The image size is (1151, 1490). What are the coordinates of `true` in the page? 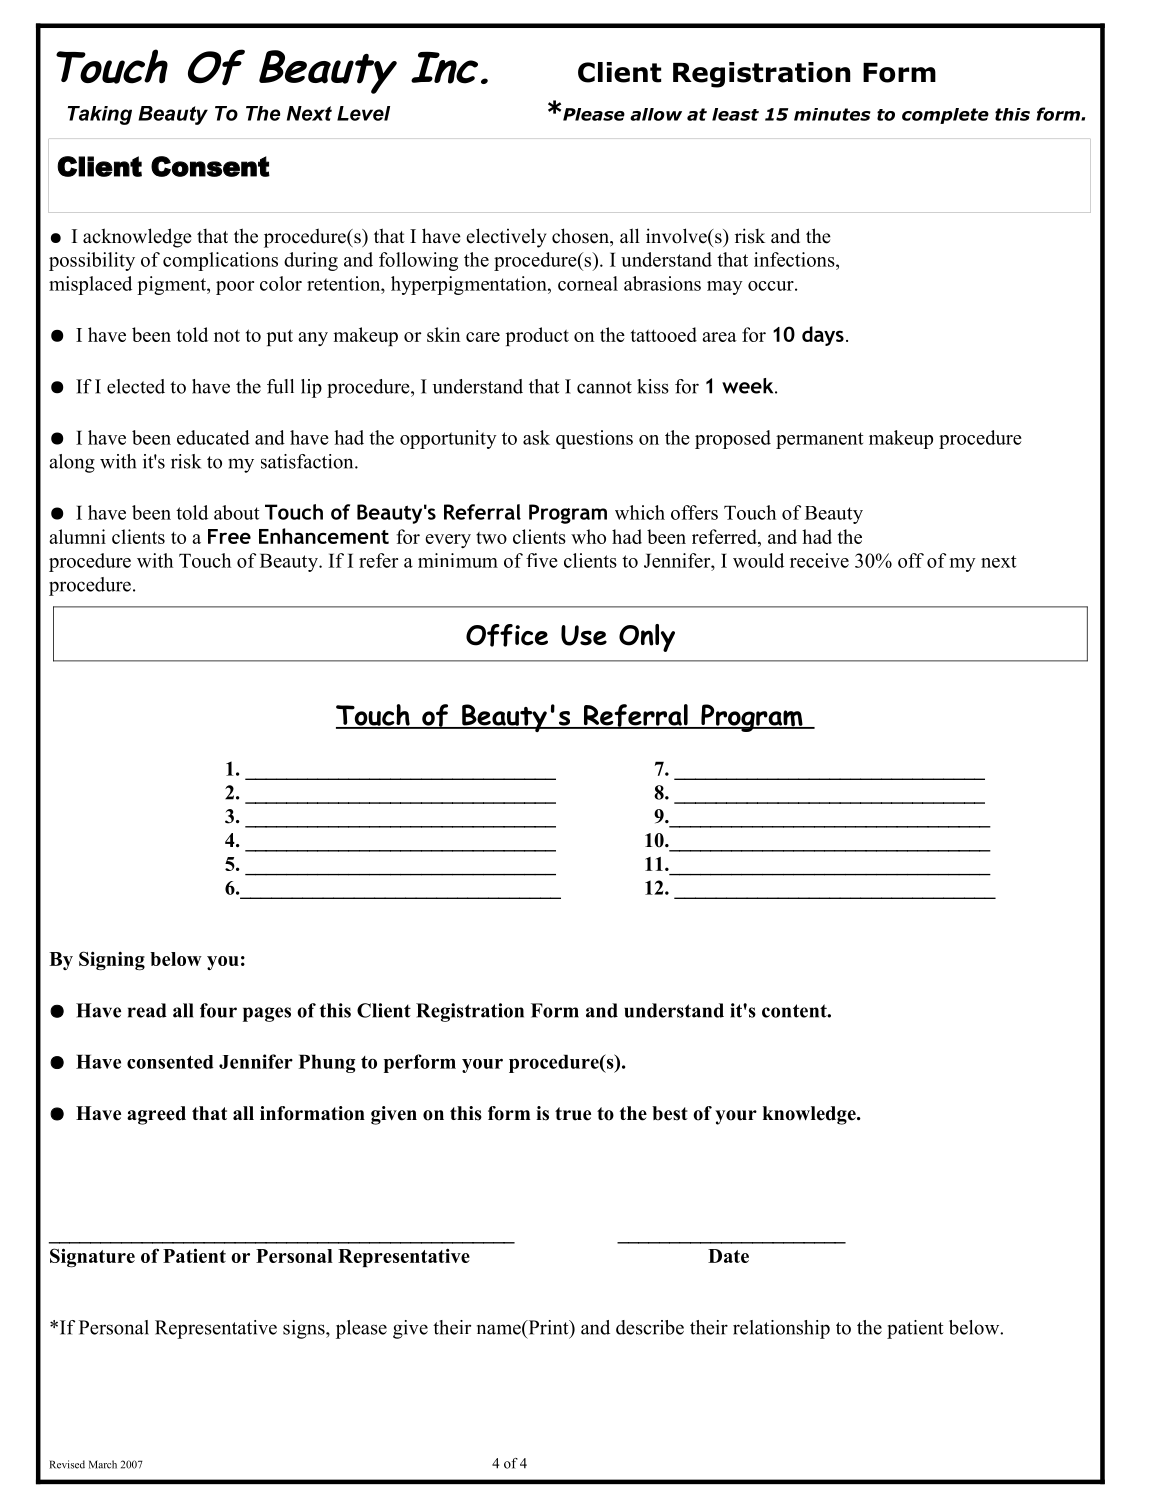 It's located at (573, 1114).
